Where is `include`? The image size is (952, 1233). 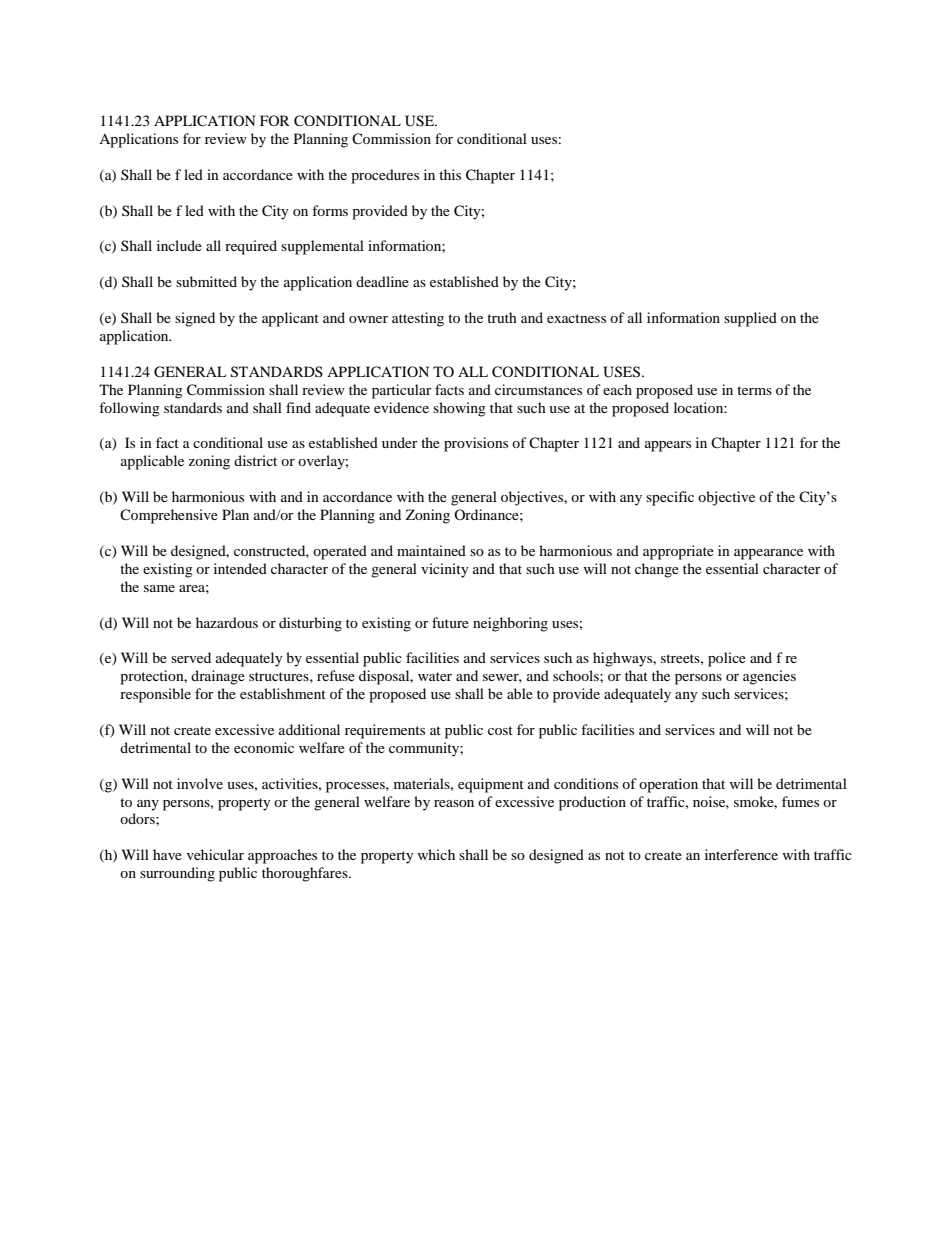
include is located at coordinates (179, 245).
